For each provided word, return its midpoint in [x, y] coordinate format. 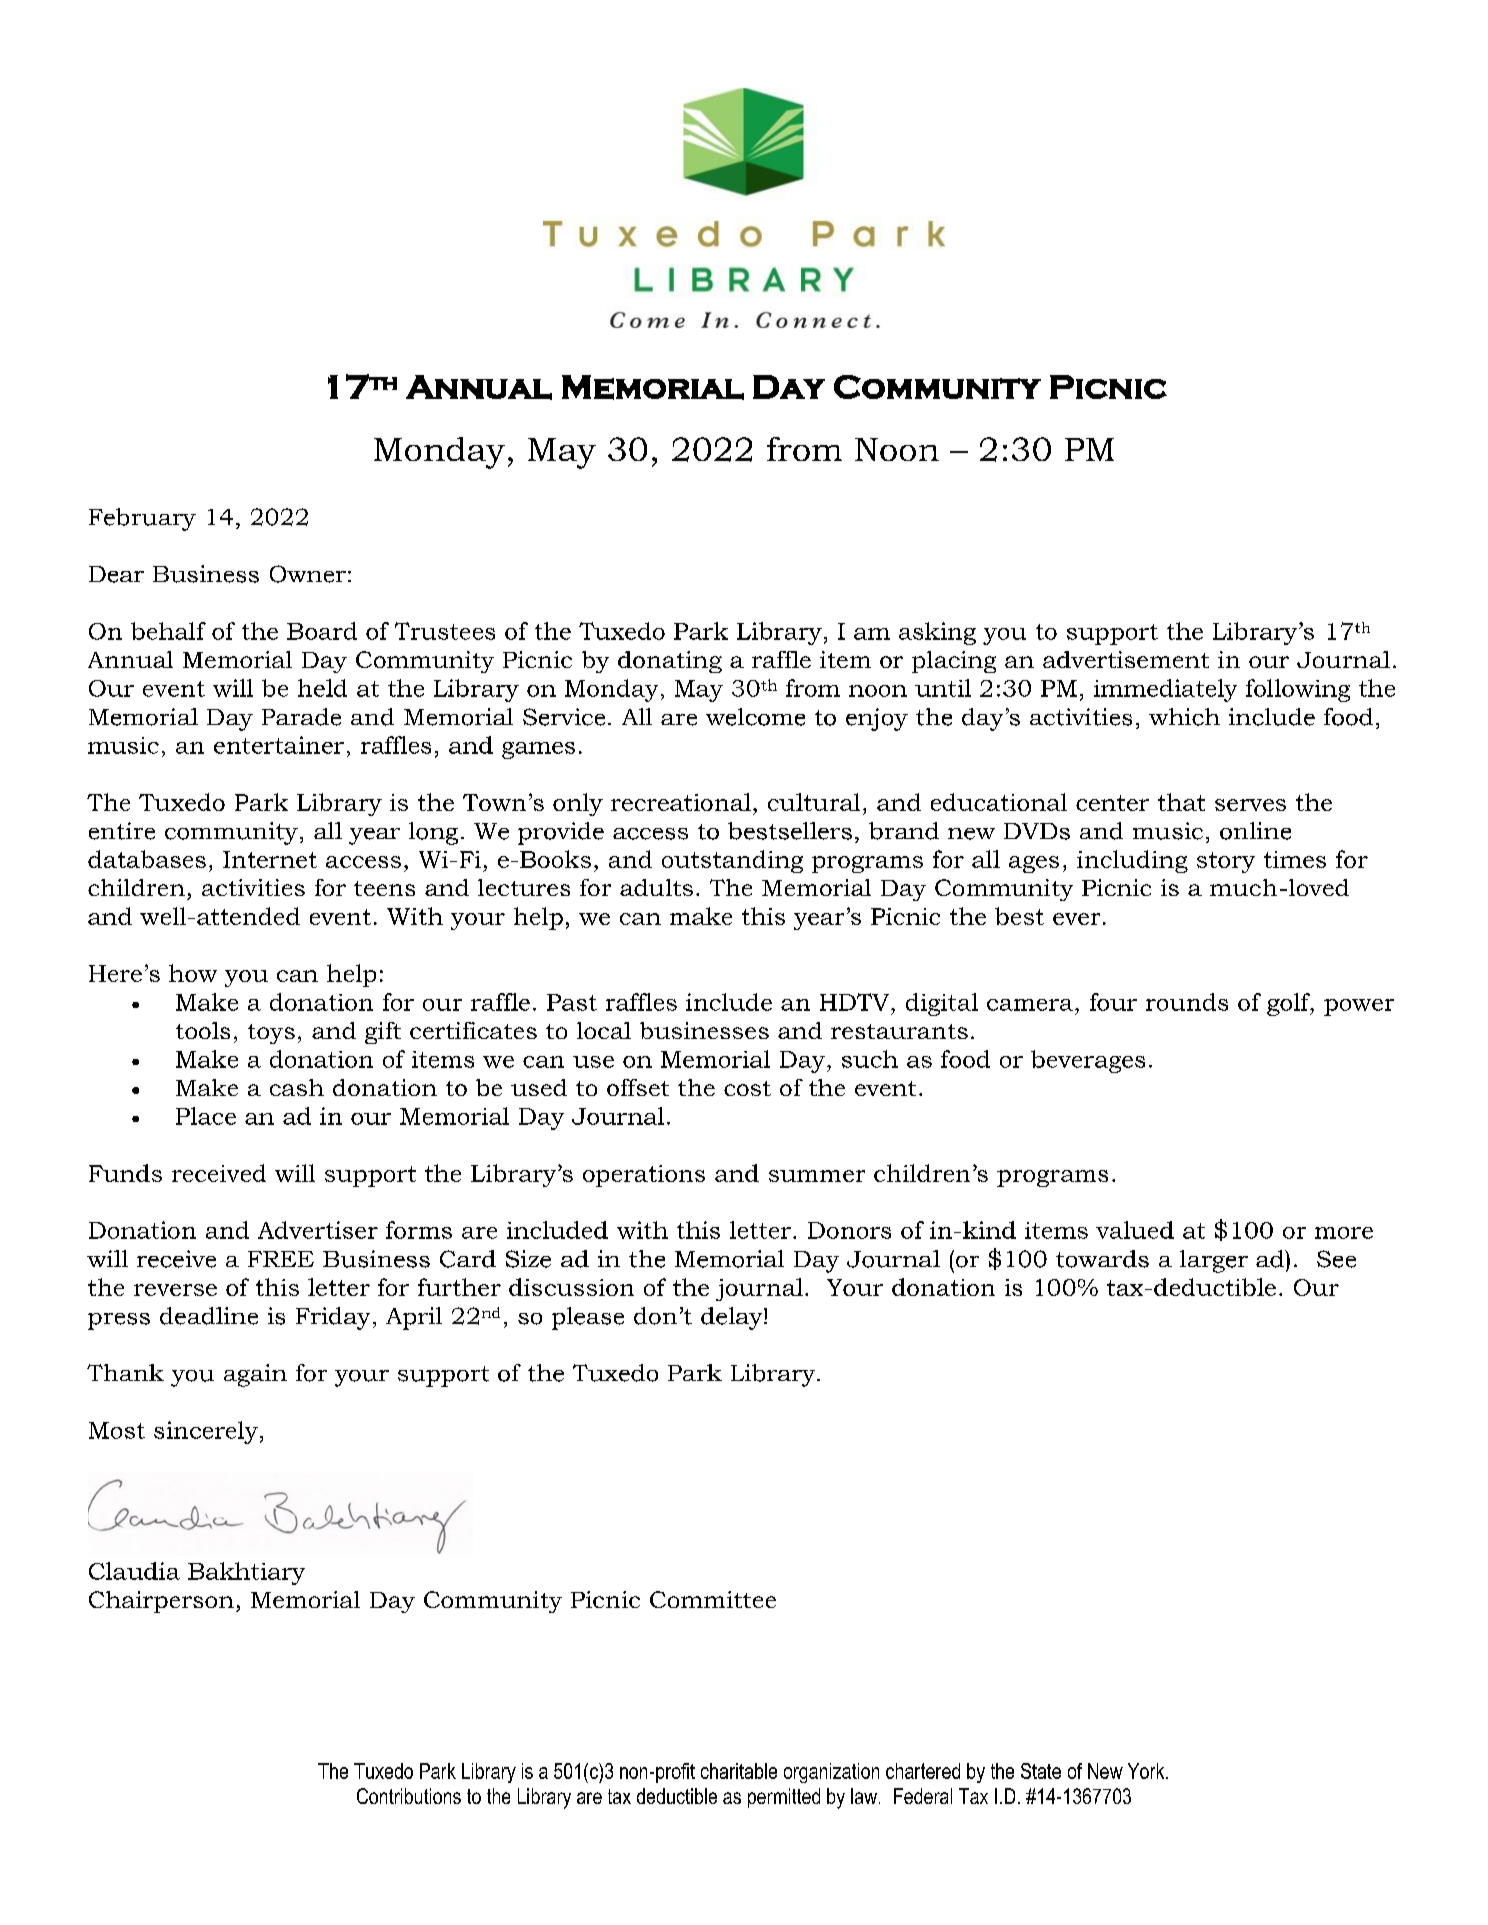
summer [817, 1176]
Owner [308, 574]
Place [206, 1116]
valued [1135, 1230]
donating [670, 662]
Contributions [409, 1796]
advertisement [1126, 659]
